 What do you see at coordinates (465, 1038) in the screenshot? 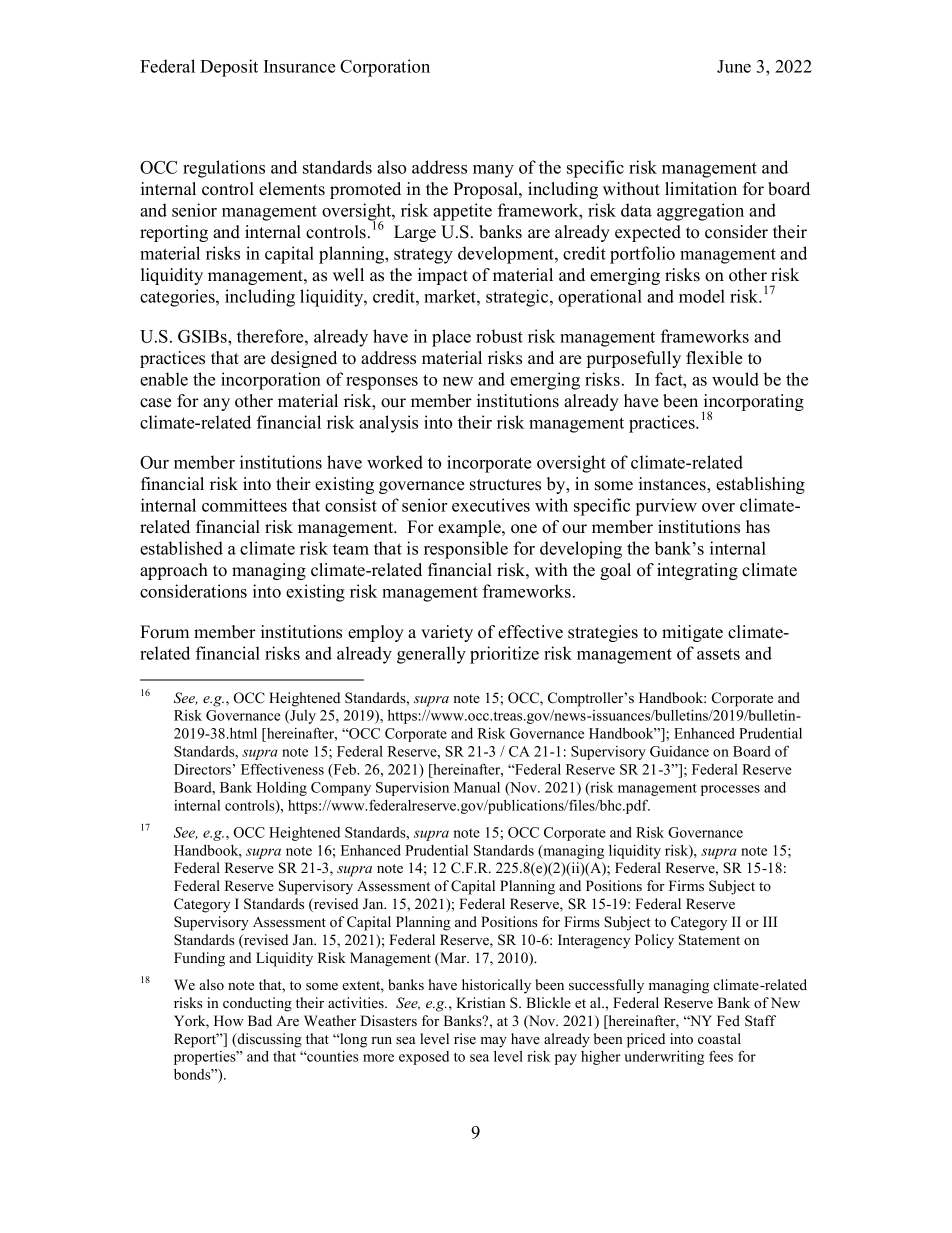
I see `rise` at bounding box center [465, 1038].
